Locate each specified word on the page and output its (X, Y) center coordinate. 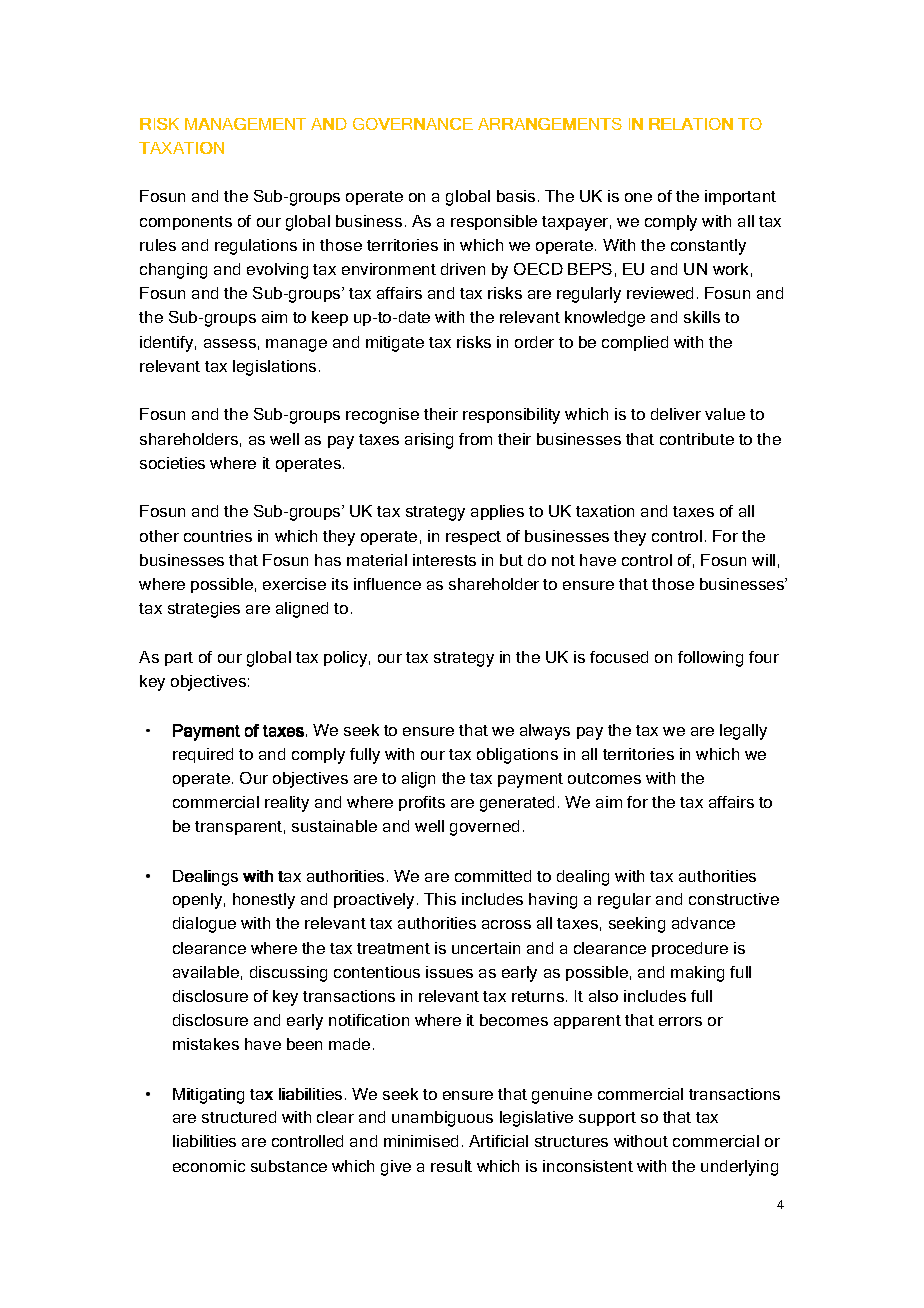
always (545, 732)
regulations (256, 247)
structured (239, 1117)
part (179, 659)
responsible (494, 222)
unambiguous (442, 1119)
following (710, 659)
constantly (708, 247)
